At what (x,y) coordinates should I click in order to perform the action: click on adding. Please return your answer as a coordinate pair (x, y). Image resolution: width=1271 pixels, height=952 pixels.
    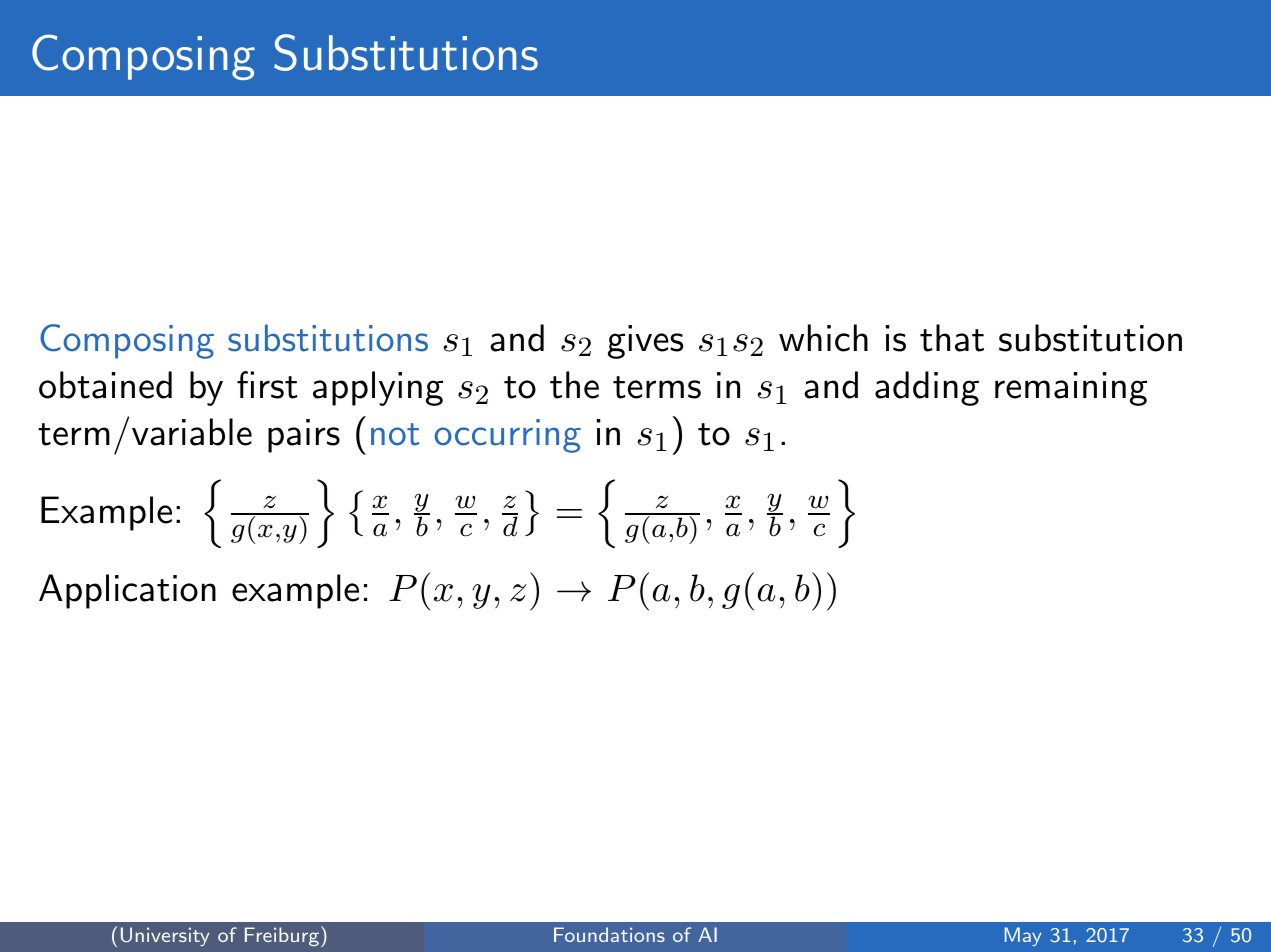
    Looking at the image, I should click on (927, 388).
